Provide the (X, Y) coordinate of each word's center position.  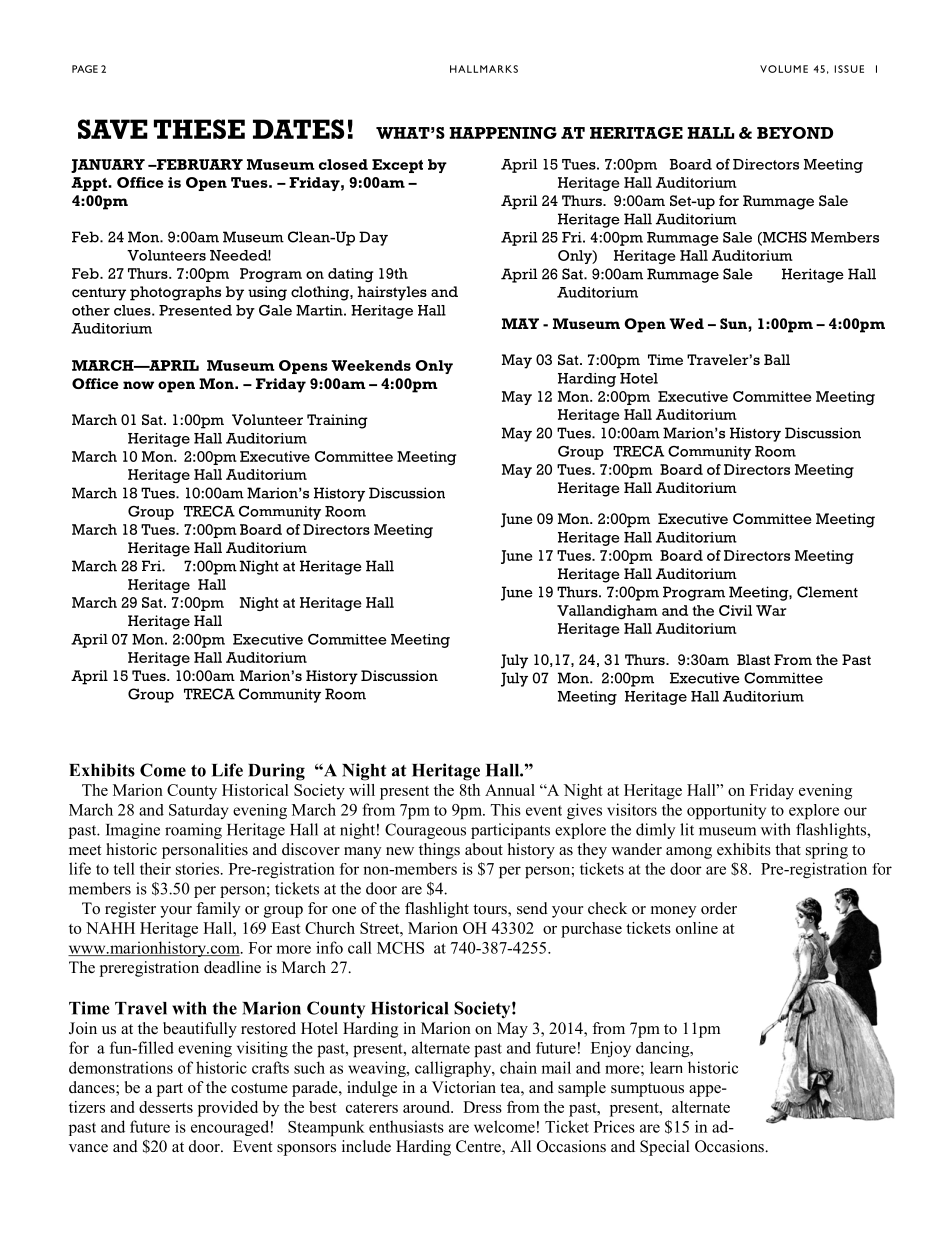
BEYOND (795, 133)
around (428, 1107)
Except (397, 166)
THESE (199, 129)
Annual (510, 790)
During (276, 772)
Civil (735, 610)
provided (228, 1109)
